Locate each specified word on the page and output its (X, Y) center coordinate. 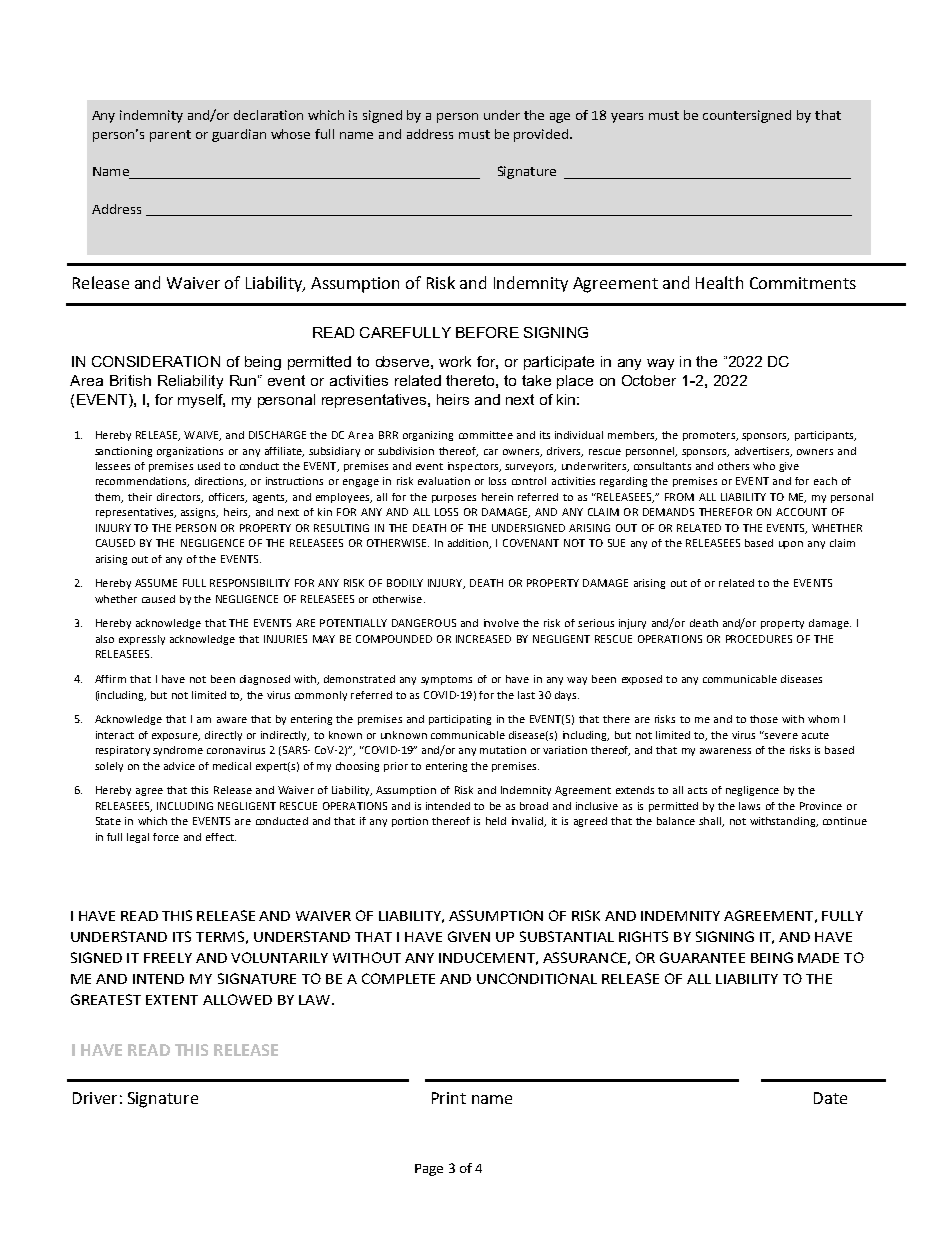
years (627, 118)
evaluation (444, 481)
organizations (190, 452)
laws (749, 806)
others (733, 466)
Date (830, 1098)
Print (449, 1098)
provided (542, 135)
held (496, 821)
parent (170, 136)
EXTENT (172, 1000)
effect (221, 837)
